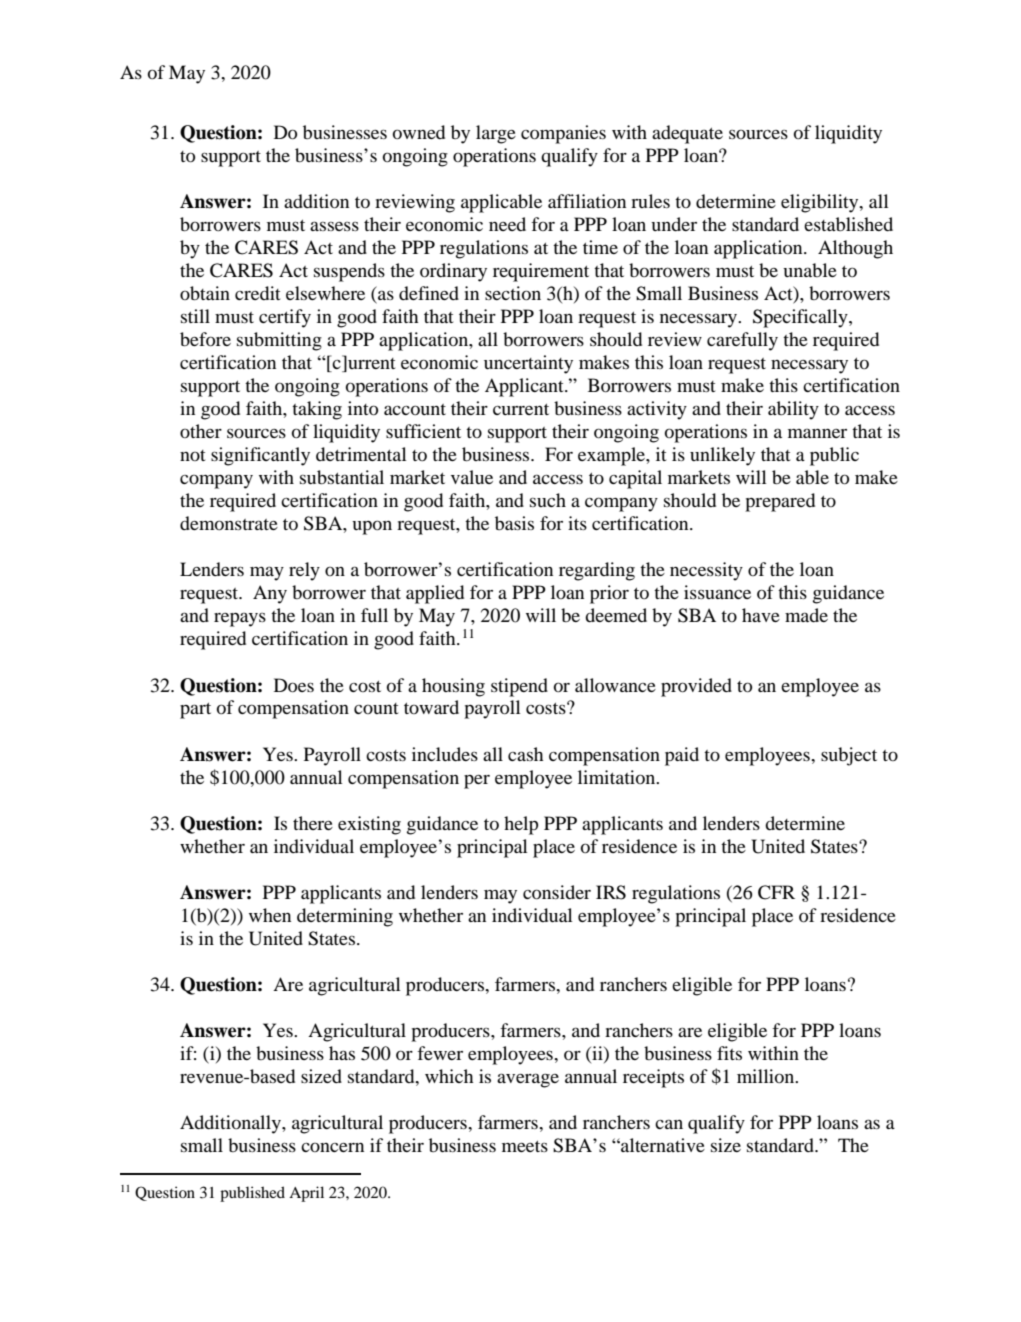  What do you see at coordinates (496, 134) in the image?
I see `large` at bounding box center [496, 134].
